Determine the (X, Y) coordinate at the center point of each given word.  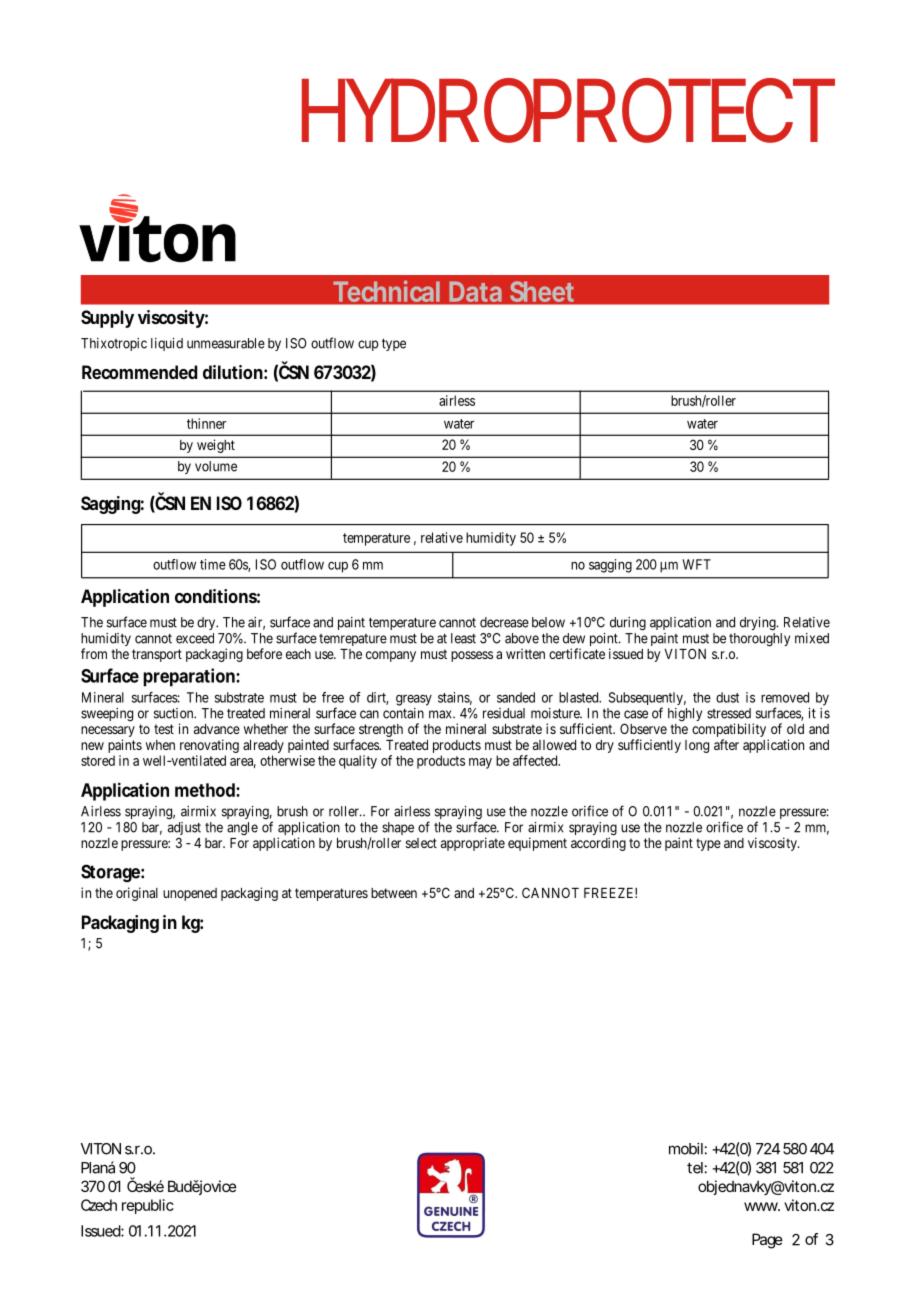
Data (475, 292)
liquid (167, 344)
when (160, 745)
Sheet (542, 292)
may (480, 763)
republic (148, 1206)
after (726, 744)
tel (695, 1168)
